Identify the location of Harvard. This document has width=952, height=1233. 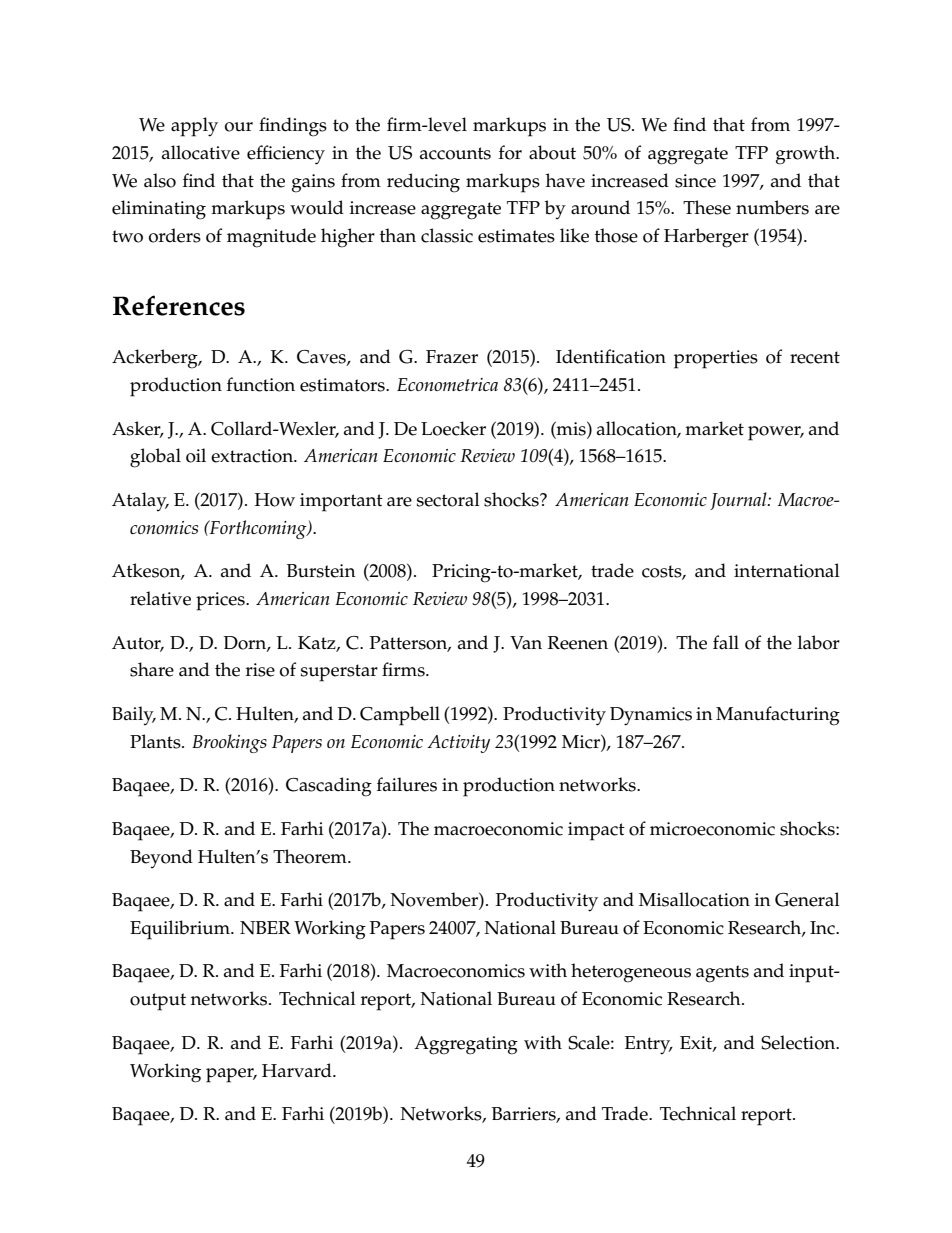
(298, 1070).
